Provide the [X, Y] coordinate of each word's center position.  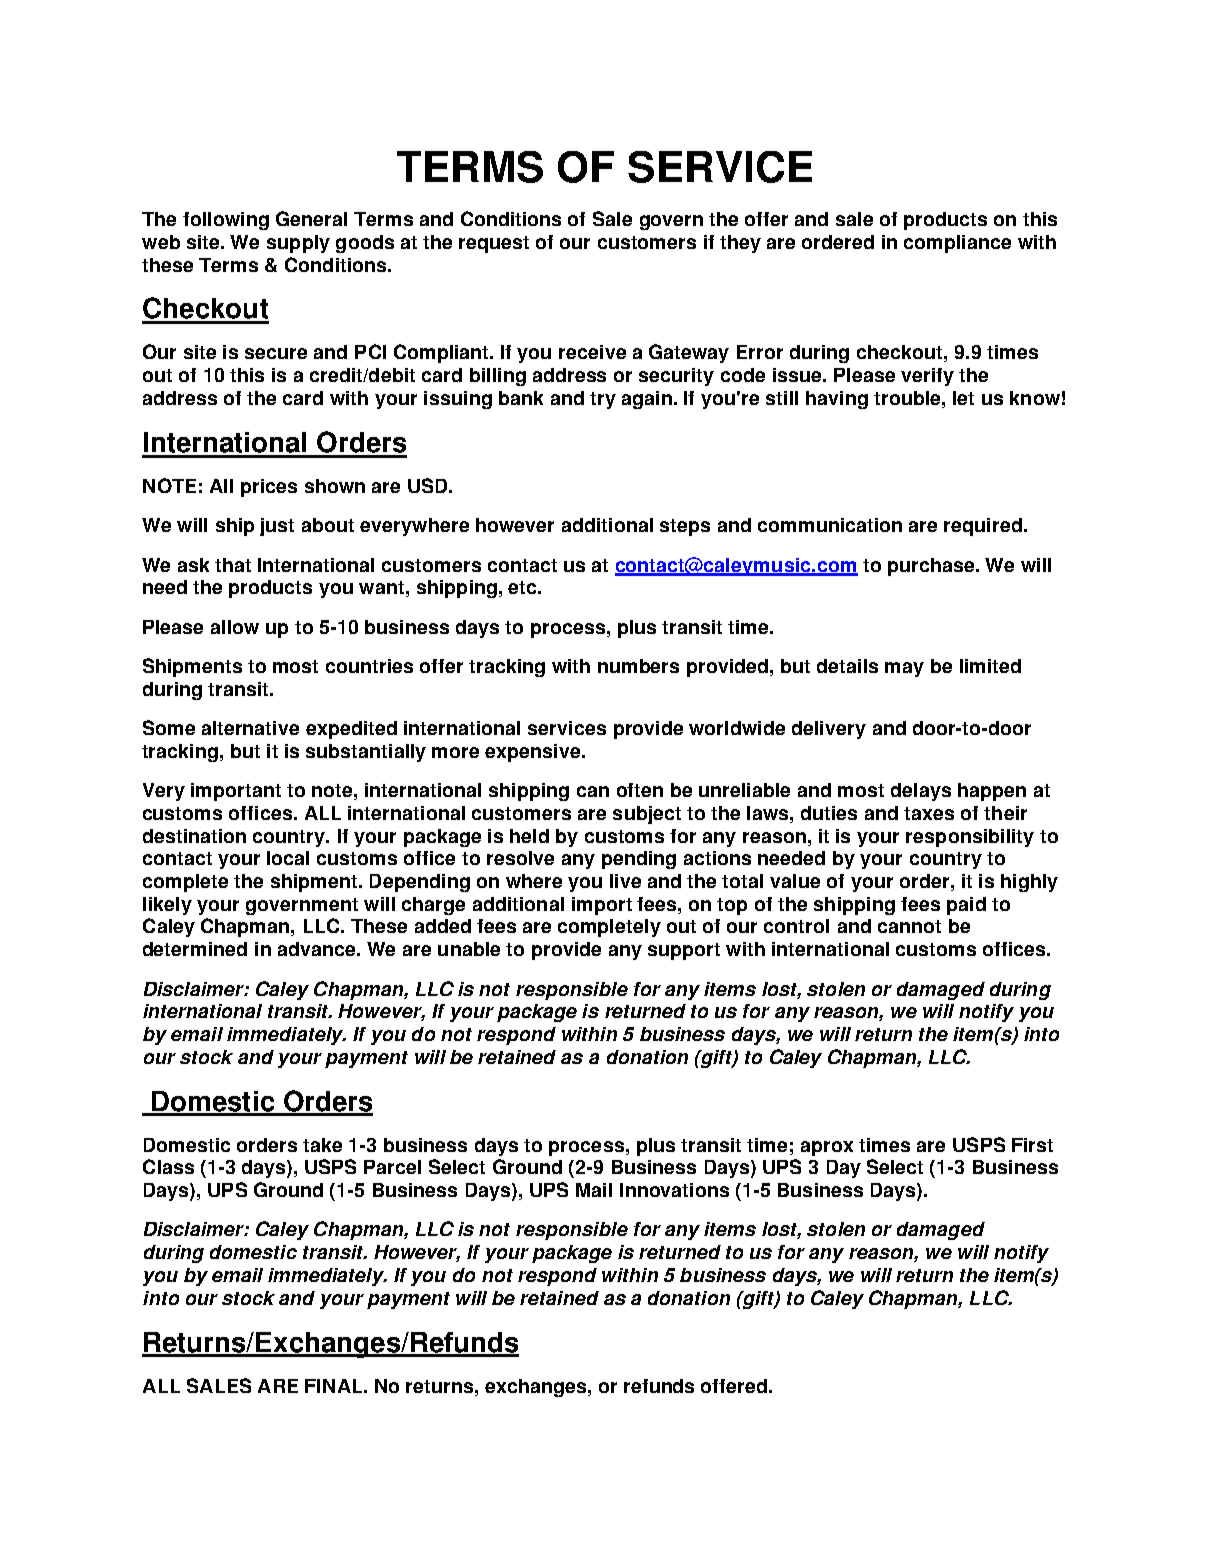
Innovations [674, 1190]
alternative [250, 728]
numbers [638, 666]
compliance [957, 244]
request [494, 244]
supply [298, 244]
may [904, 669]
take [322, 1145]
